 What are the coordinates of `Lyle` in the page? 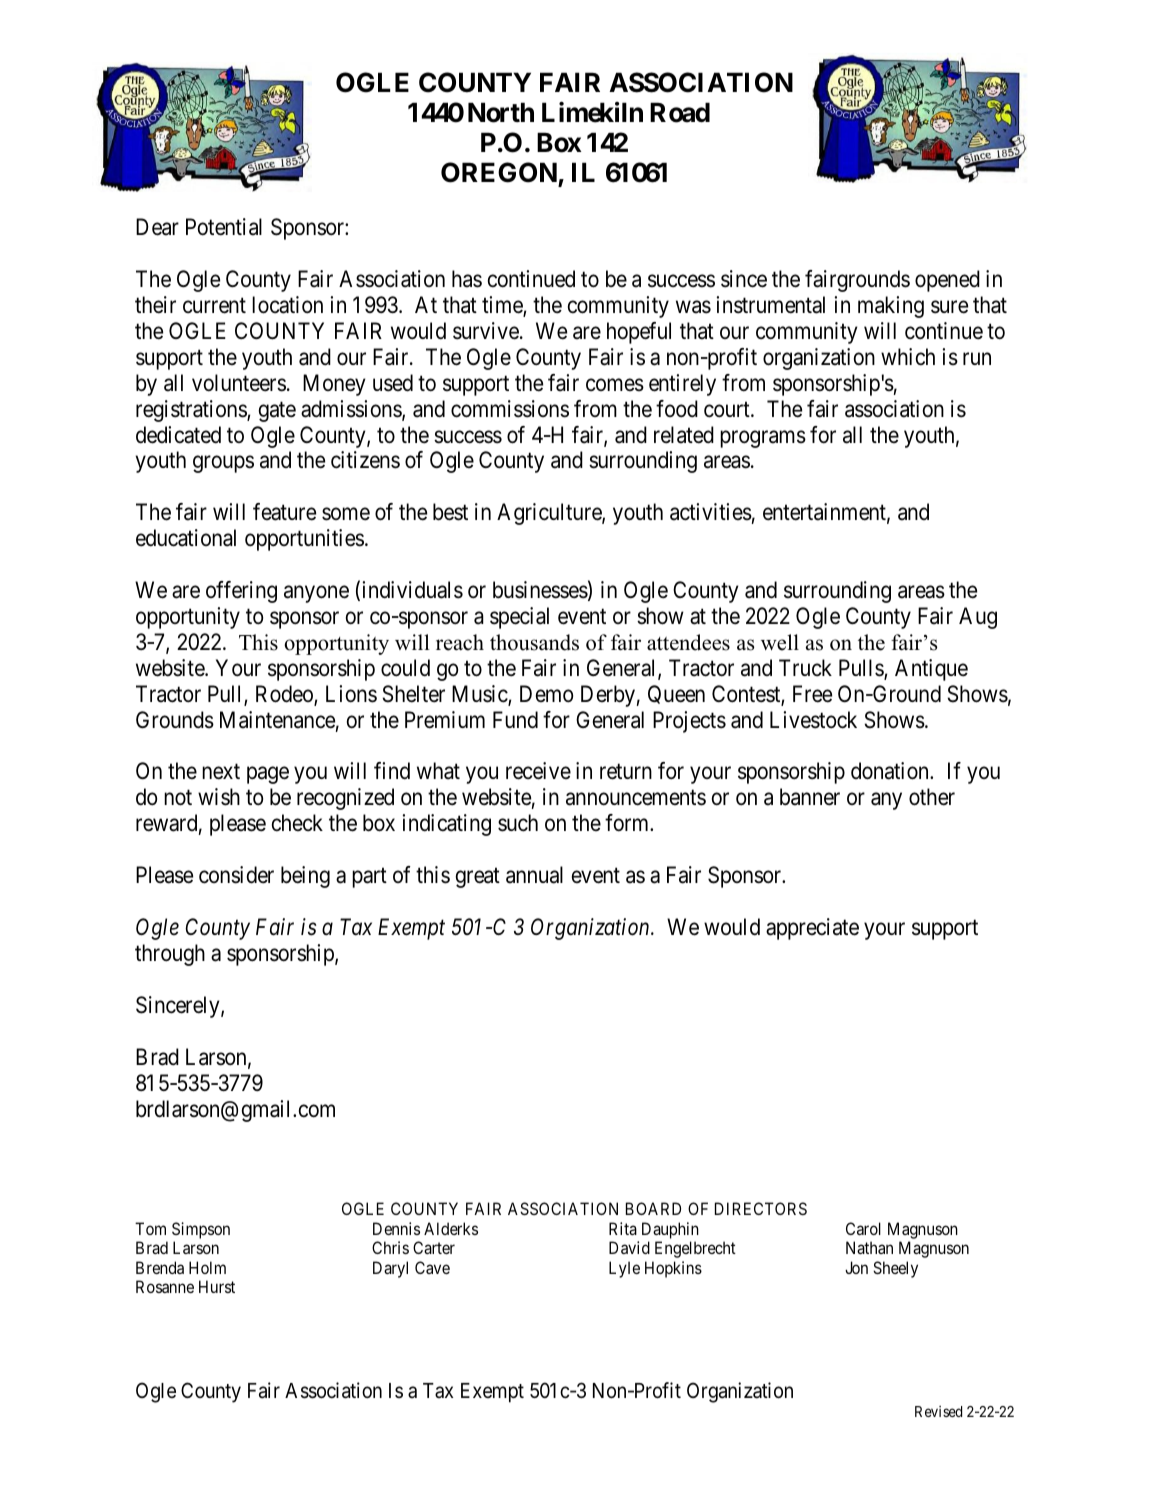 It's located at (624, 1269).
